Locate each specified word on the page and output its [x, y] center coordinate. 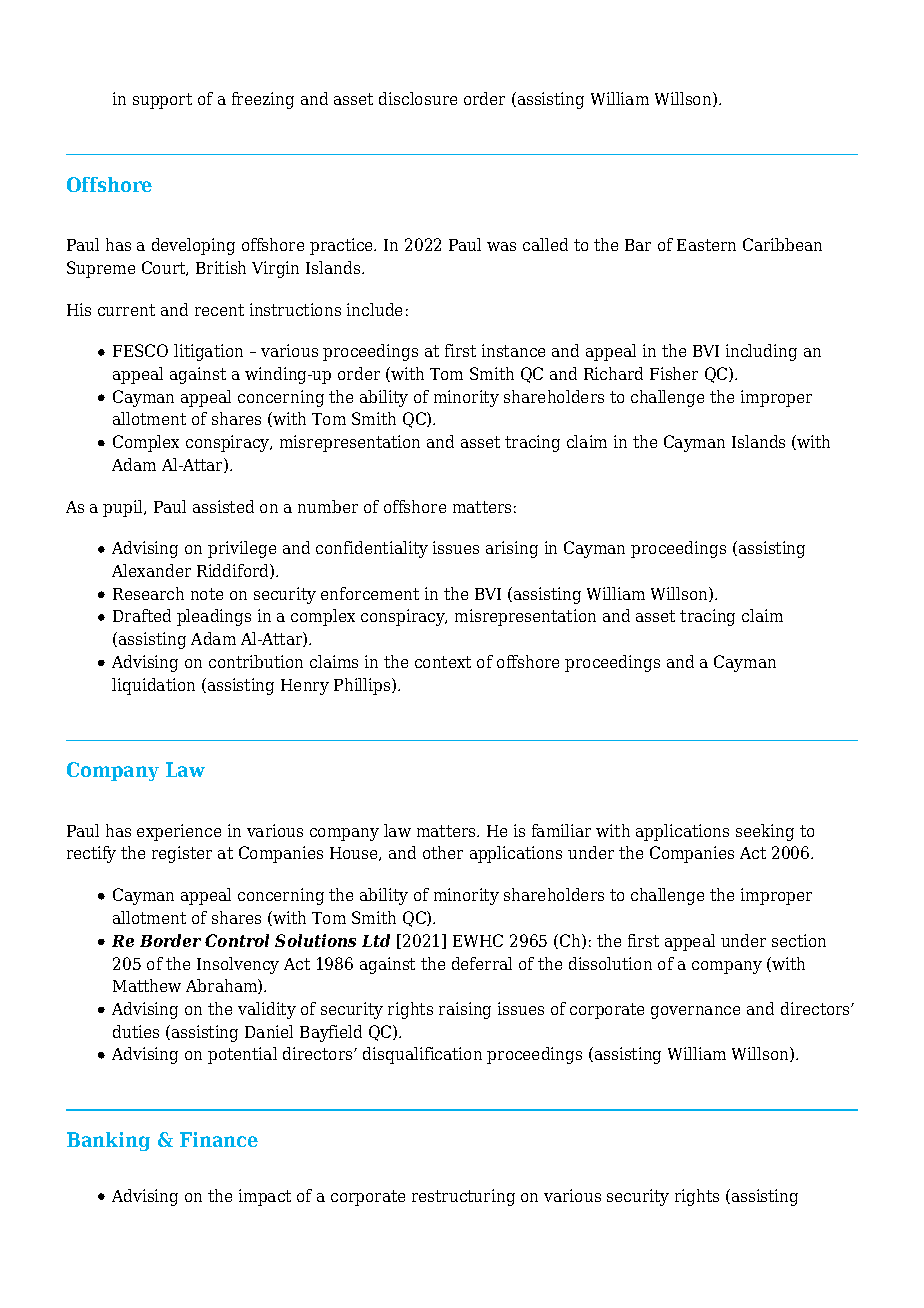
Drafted [142, 615]
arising [512, 549]
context [443, 662]
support [162, 101]
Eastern [706, 245]
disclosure [418, 98]
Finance [219, 1139]
